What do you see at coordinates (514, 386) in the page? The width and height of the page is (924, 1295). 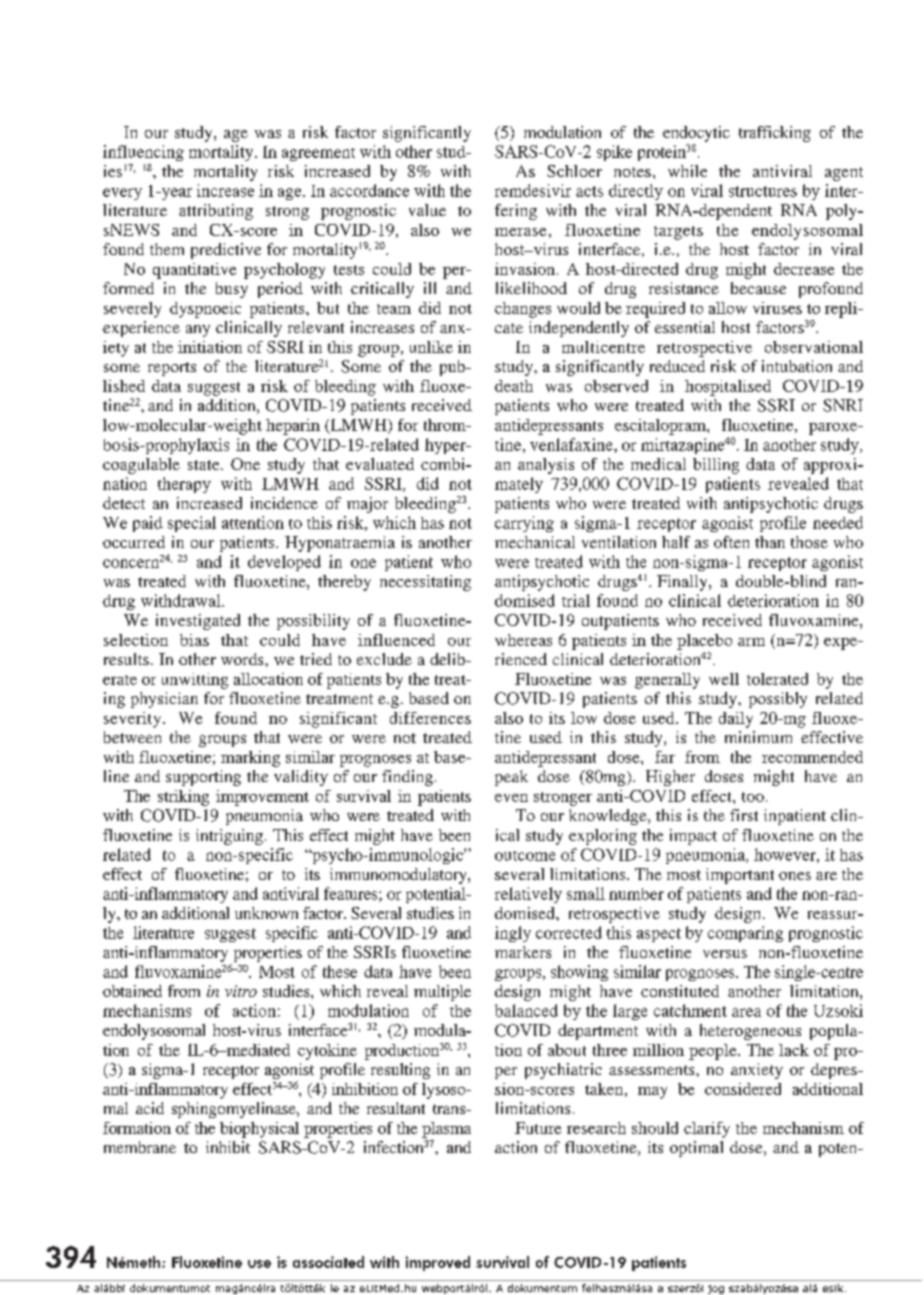 I see `death` at bounding box center [514, 386].
